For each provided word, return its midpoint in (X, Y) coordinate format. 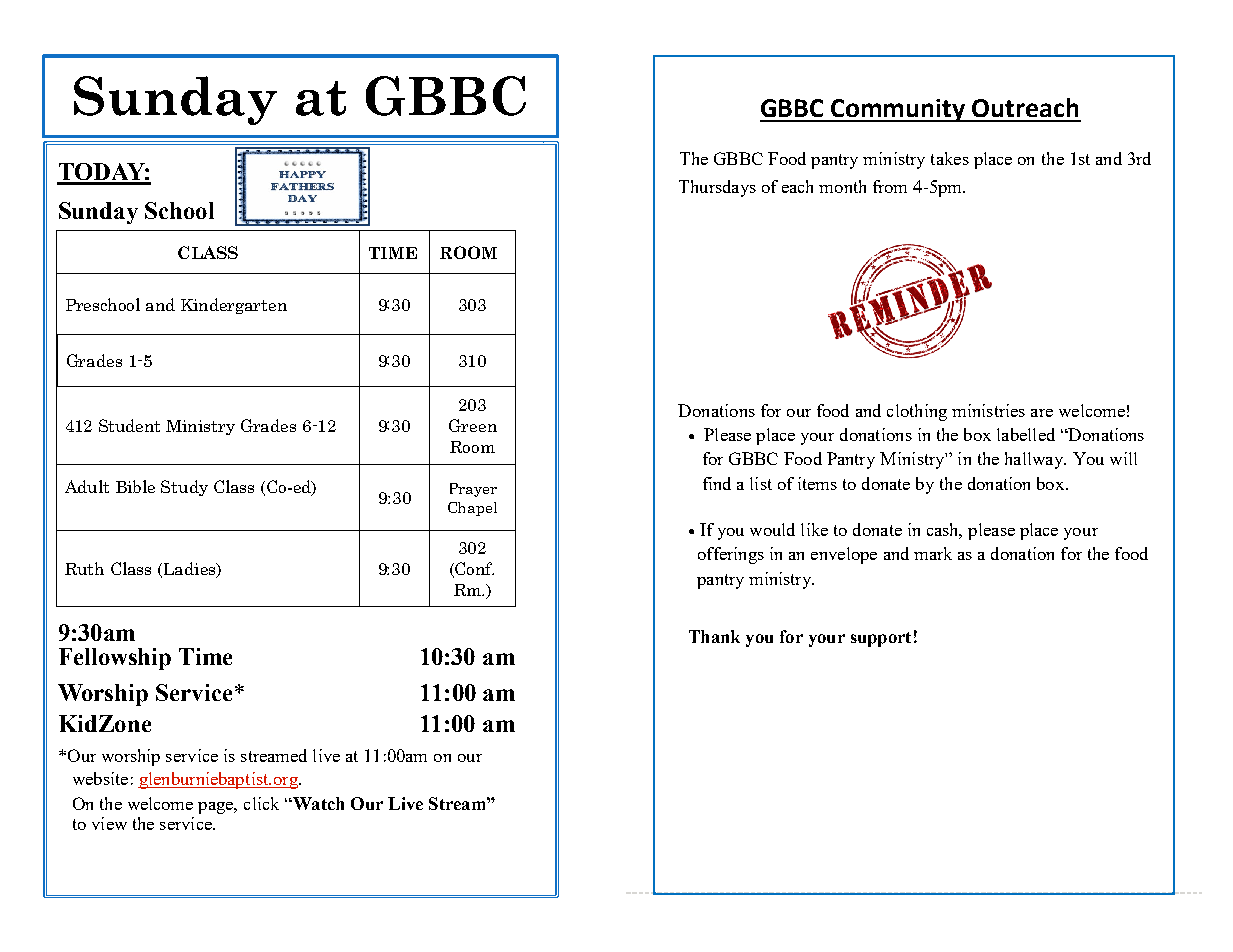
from (890, 186)
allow (424, 344)
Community (898, 110)
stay (462, 230)
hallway (1035, 460)
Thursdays (717, 188)
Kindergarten (234, 306)
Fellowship (115, 659)
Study (184, 488)
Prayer (473, 490)
